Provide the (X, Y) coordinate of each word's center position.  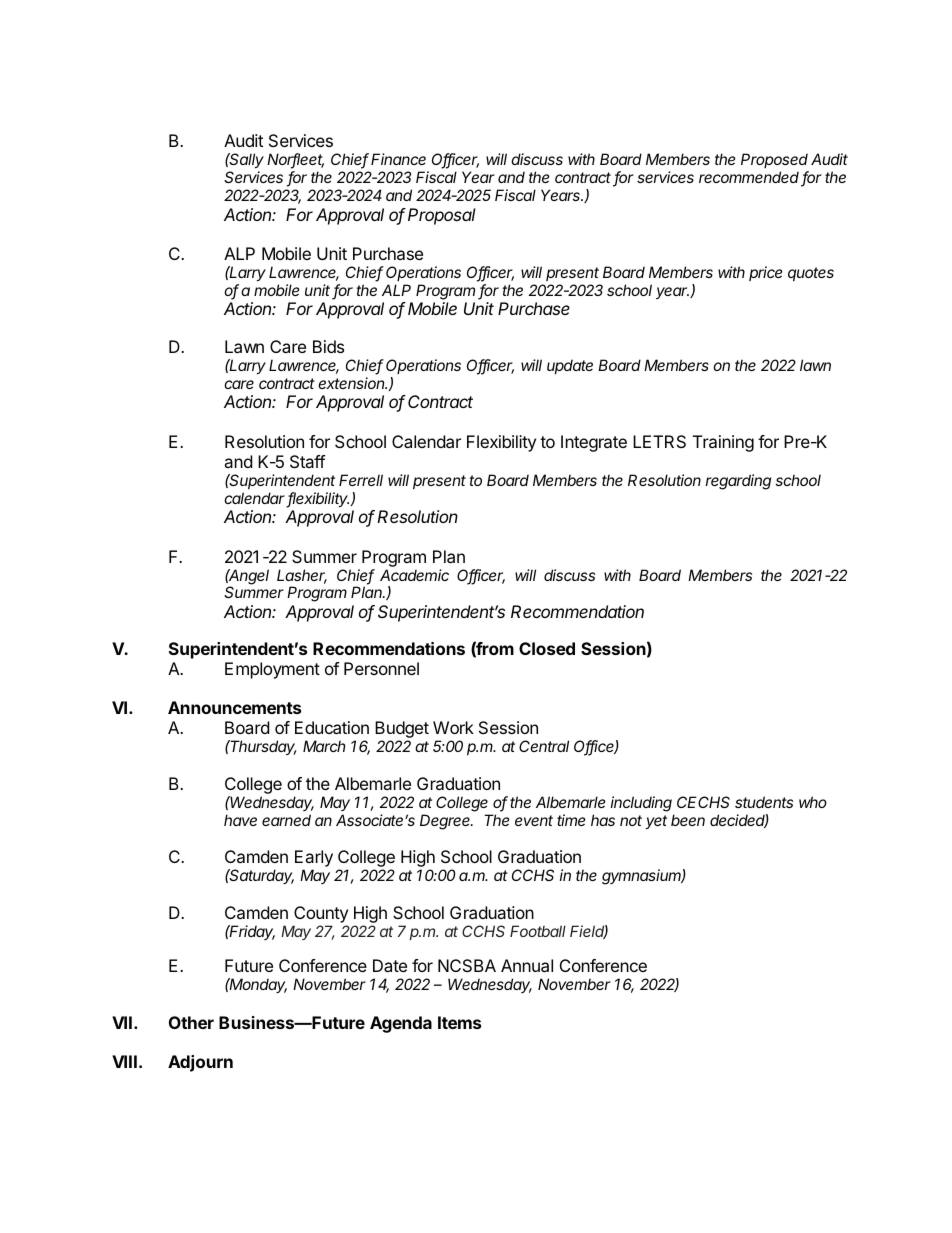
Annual (527, 965)
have (240, 820)
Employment (272, 670)
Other (191, 1022)
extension (352, 383)
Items (459, 1022)
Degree (446, 822)
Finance (398, 159)
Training (723, 443)
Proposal (442, 216)
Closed (547, 648)
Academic (414, 575)
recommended (750, 178)
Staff (307, 461)
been (688, 820)
